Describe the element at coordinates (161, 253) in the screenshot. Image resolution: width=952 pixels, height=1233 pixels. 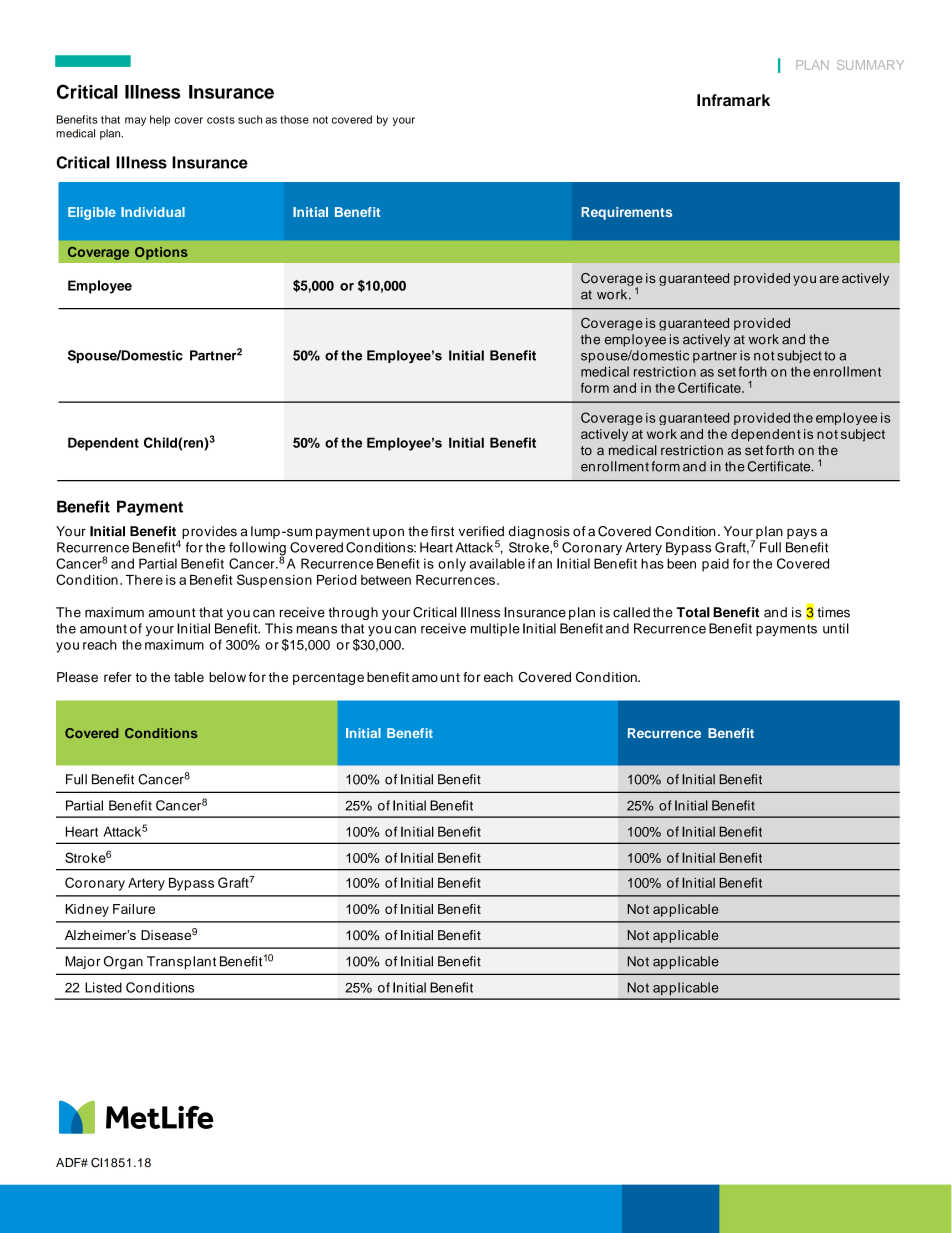
I see `Options` at that location.
